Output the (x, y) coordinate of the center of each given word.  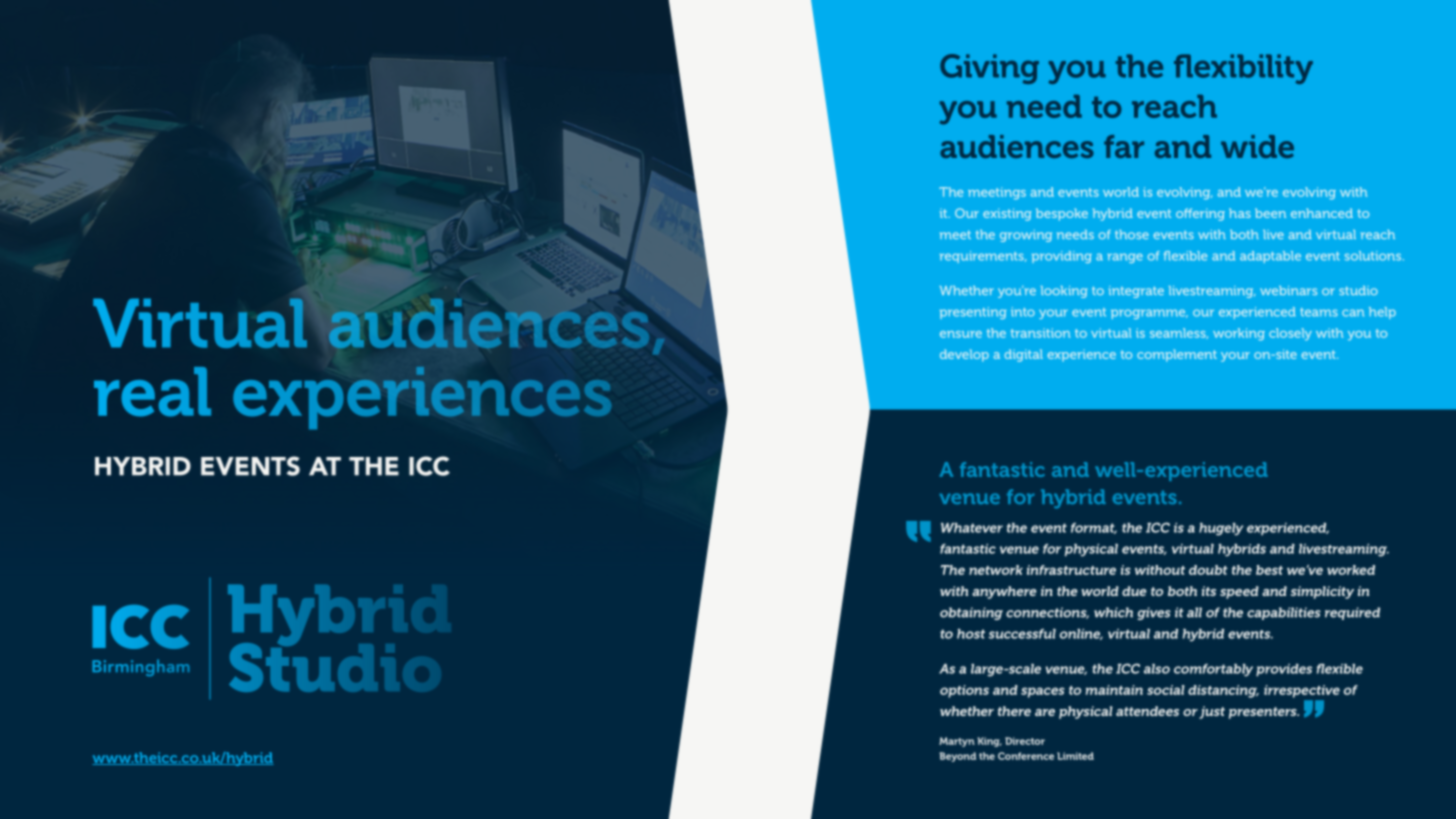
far (1124, 146)
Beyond (957, 757)
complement (1177, 355)
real (152, 392)
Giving (989, 69)
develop (964, 355)
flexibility (1243, 69)
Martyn (957, 742)
